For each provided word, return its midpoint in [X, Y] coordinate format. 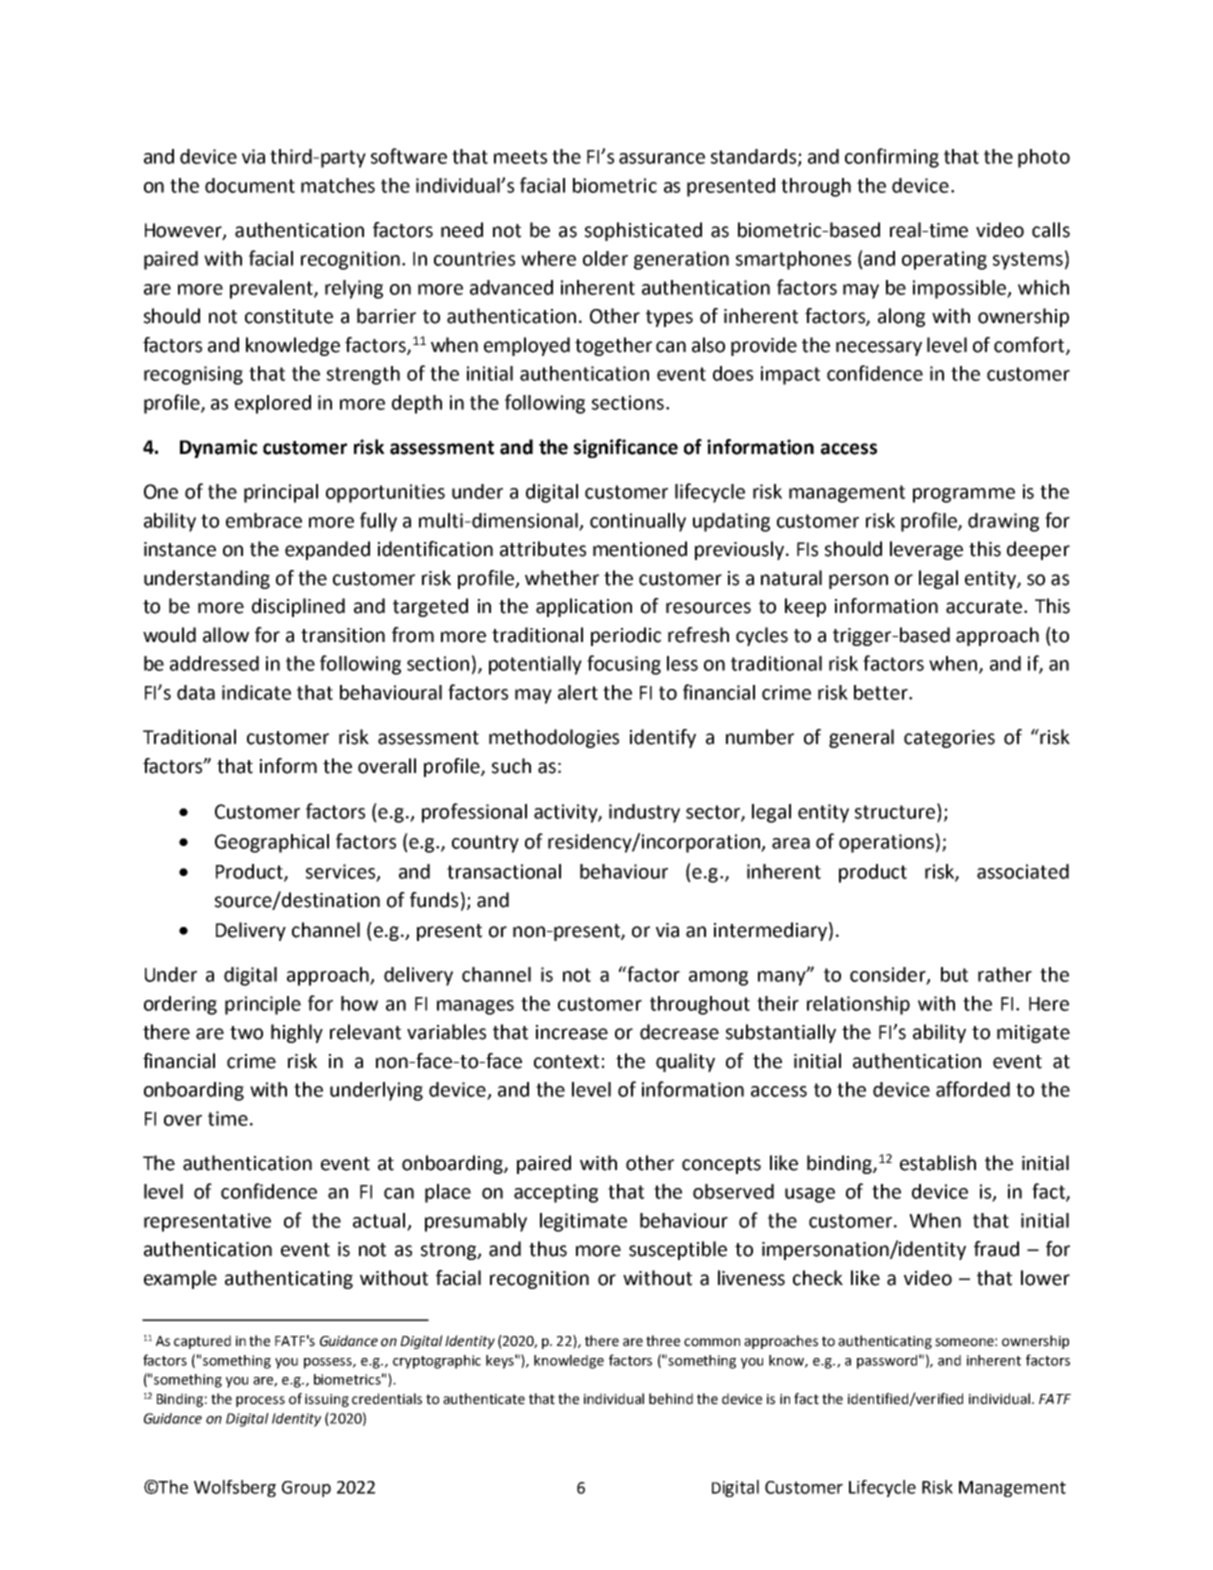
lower [1045, 1278]
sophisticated [643, 231]
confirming [892, 158]
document [250, 185]
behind [671, 1399]
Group [306, 1489]
